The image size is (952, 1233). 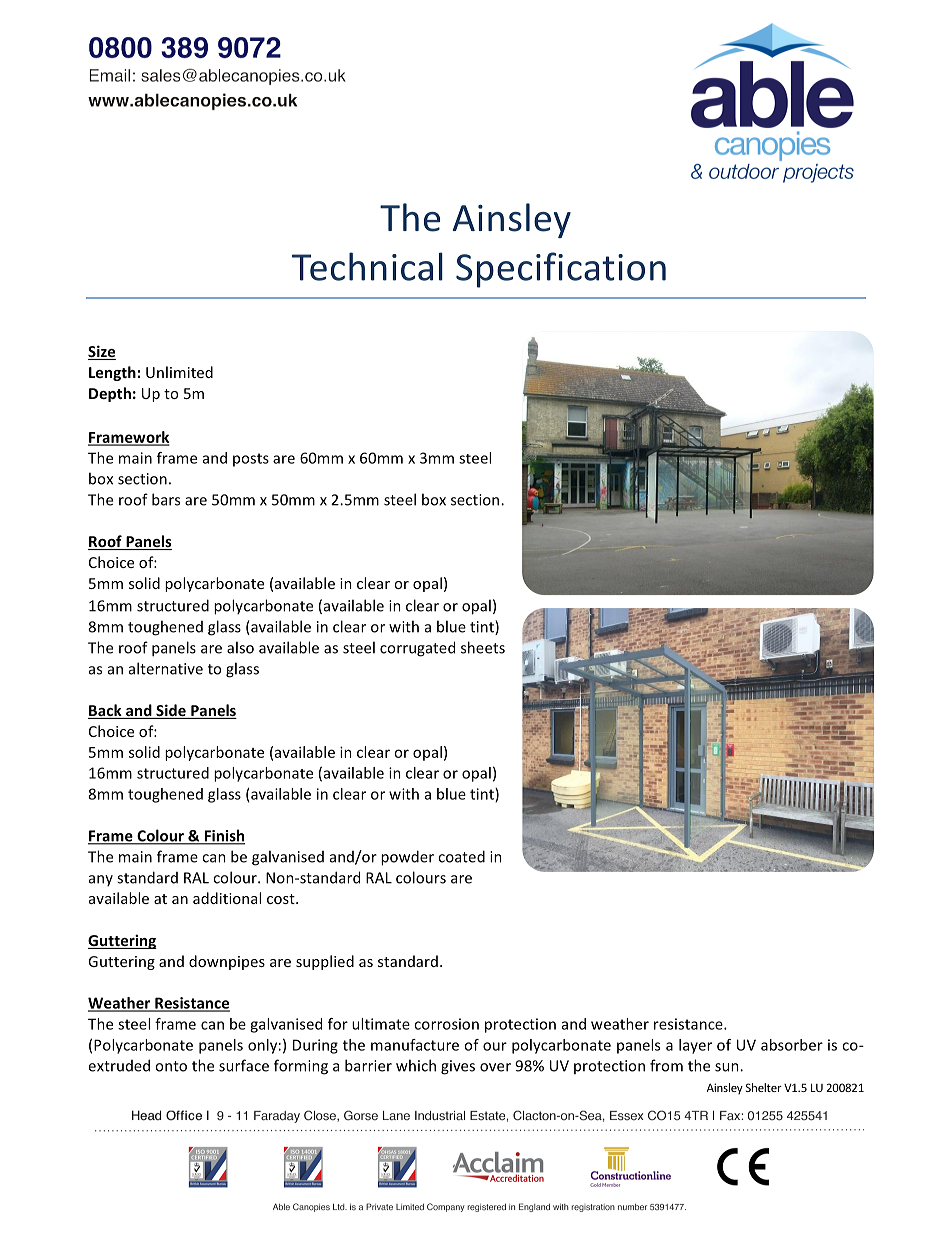 What do you see at coordinates (728, 1067) in the image?
I see `sun` at bounding box center [728, 1067].
